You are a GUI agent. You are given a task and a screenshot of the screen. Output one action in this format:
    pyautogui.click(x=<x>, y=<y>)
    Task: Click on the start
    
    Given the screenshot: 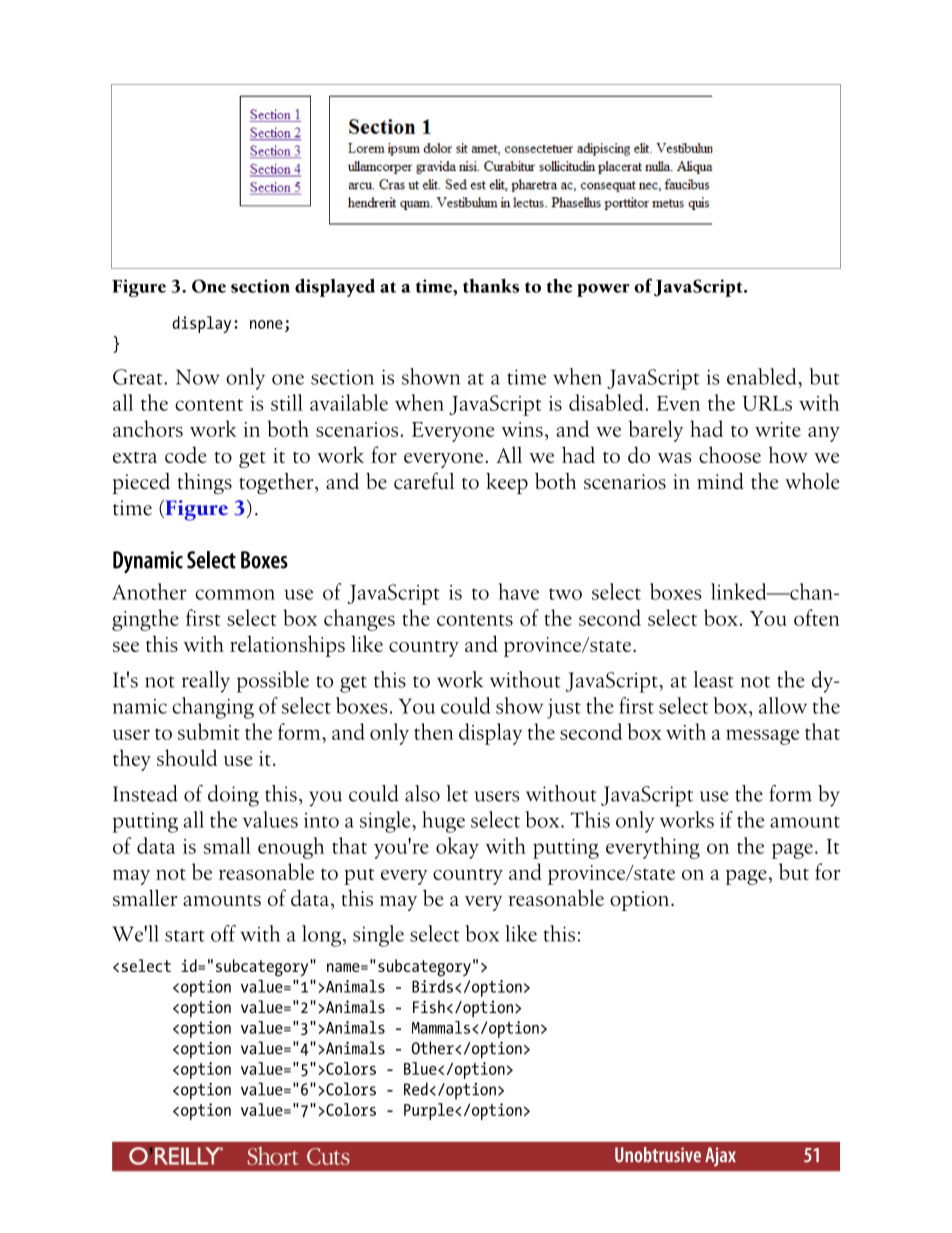 What is the action you would take?
    pyautogui.click(x=185, y=936)
